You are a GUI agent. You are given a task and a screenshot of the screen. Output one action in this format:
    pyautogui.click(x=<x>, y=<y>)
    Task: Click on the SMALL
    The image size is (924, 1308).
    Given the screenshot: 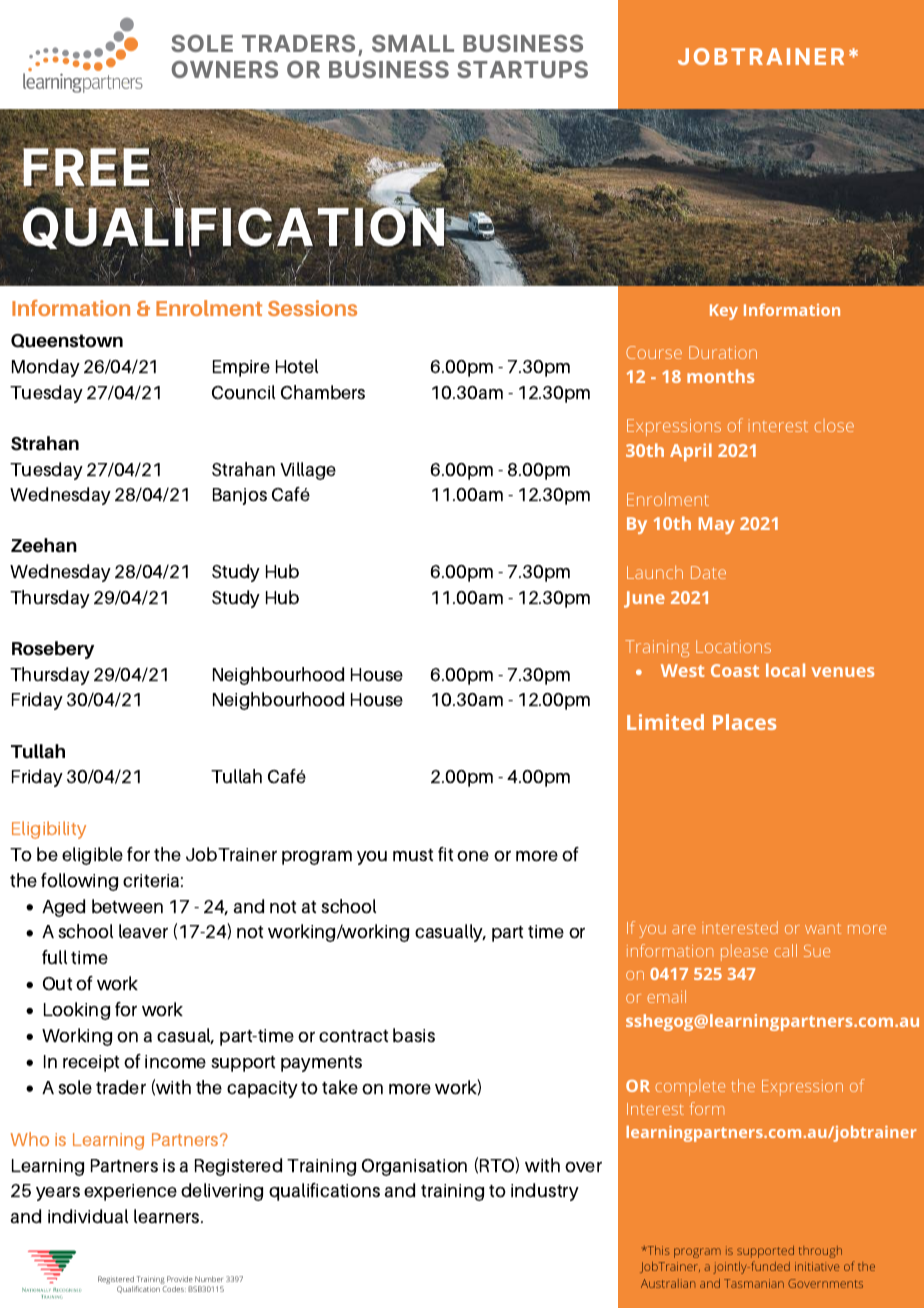 What is the action you would take?
    pyautogui.click(x=413, y=43)
